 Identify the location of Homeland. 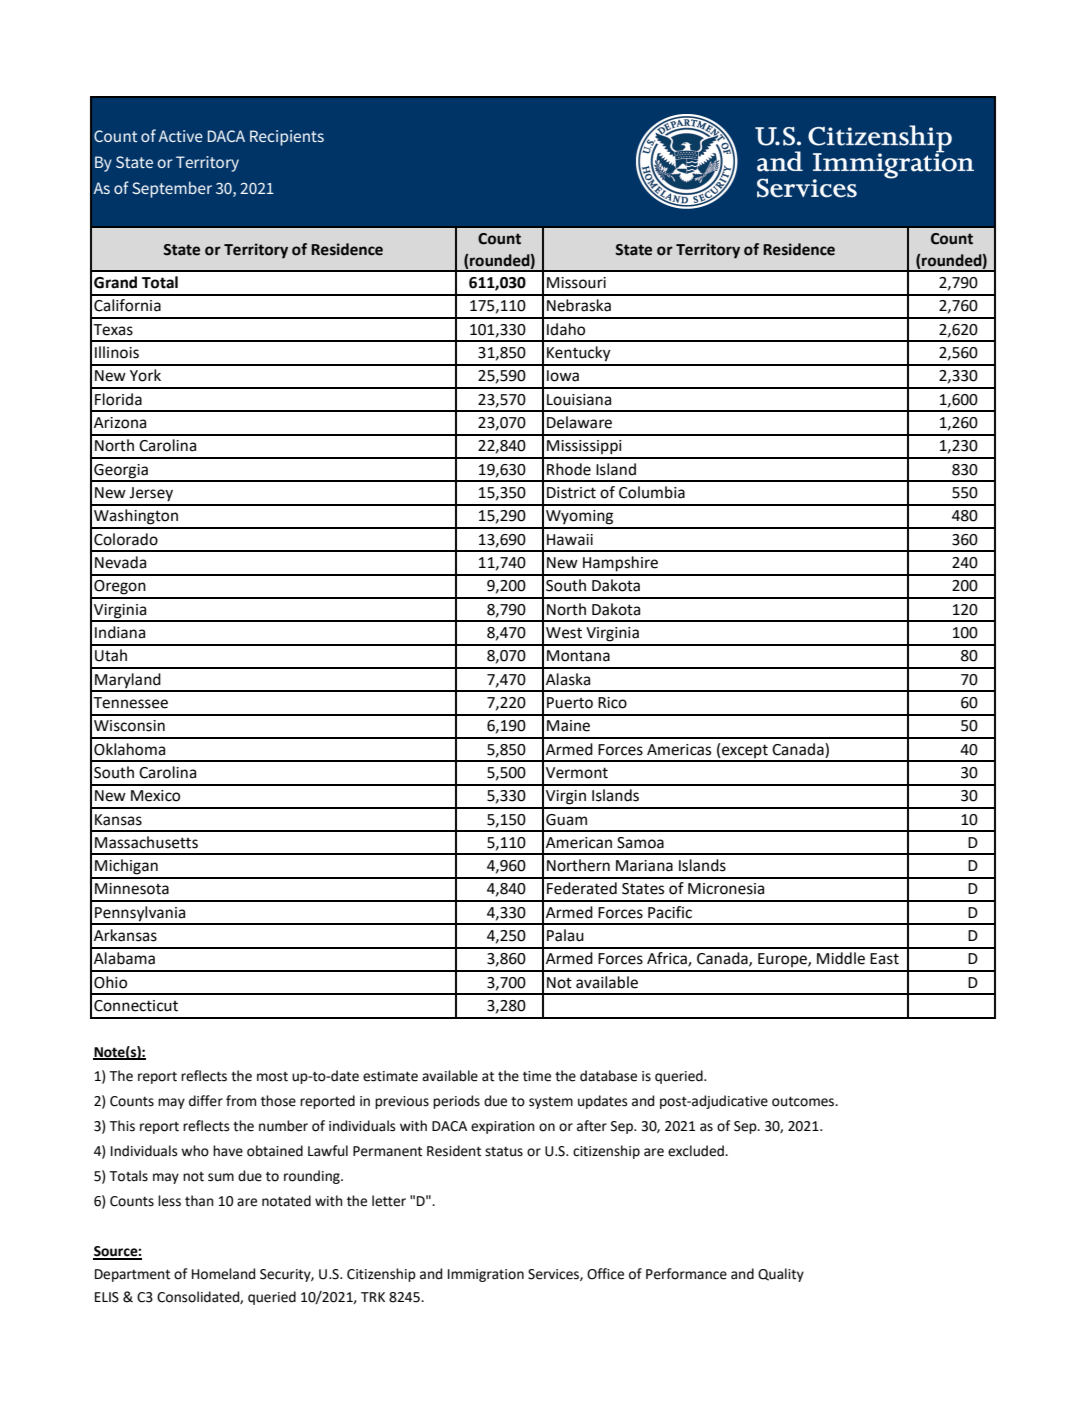
(223, 1274).
